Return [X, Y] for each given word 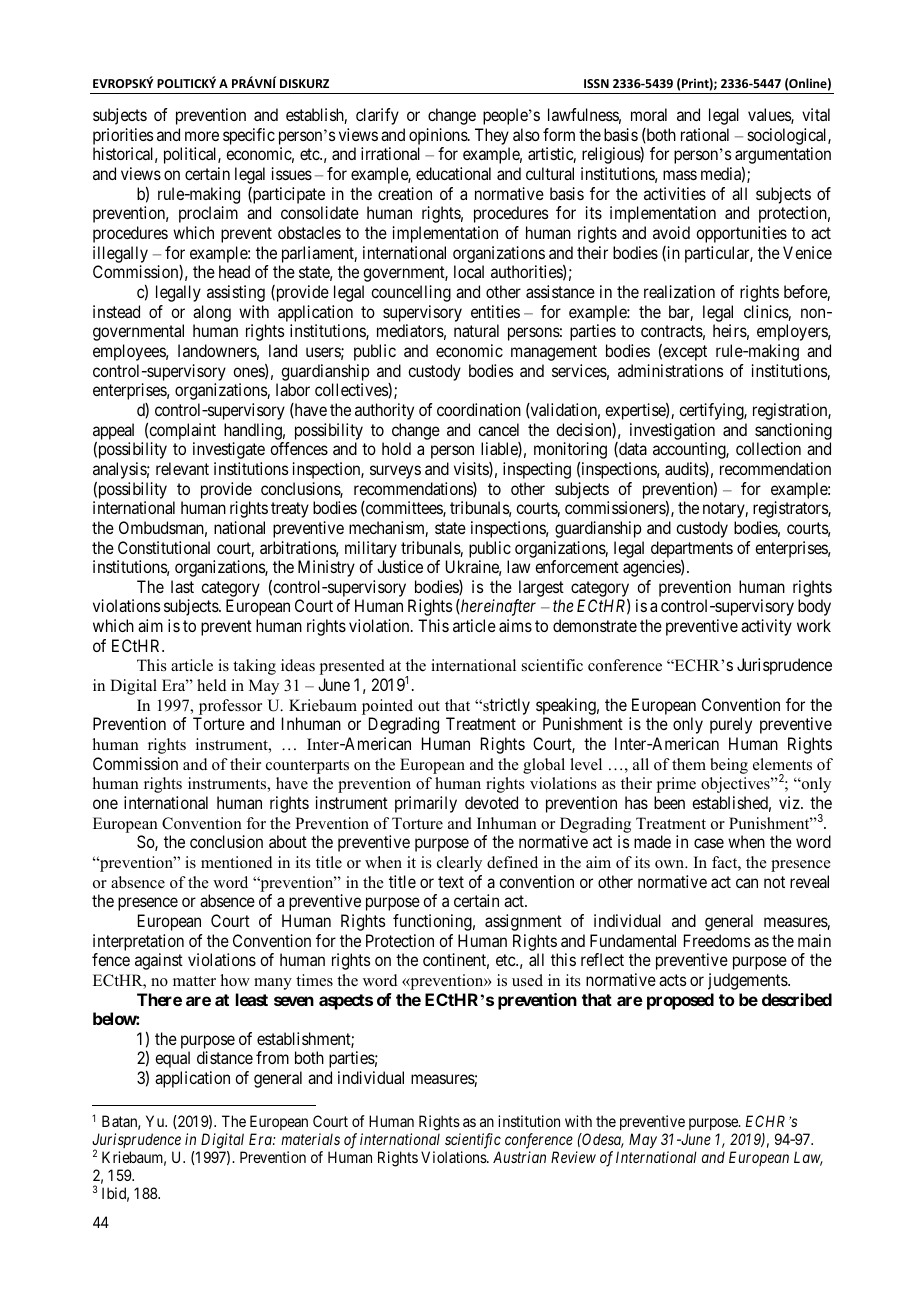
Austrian [519, 1157]
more [202, 136]
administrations [670, 370]
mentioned [237, 862]
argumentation [783, 155]
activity [766, 627]
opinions [439, 136]
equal [172, 1059]
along [212, 313]
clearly [459, 864]
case [709, 843]
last [182, 586]
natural [476, 330]
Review [573, 1157]
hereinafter [497, 607]
